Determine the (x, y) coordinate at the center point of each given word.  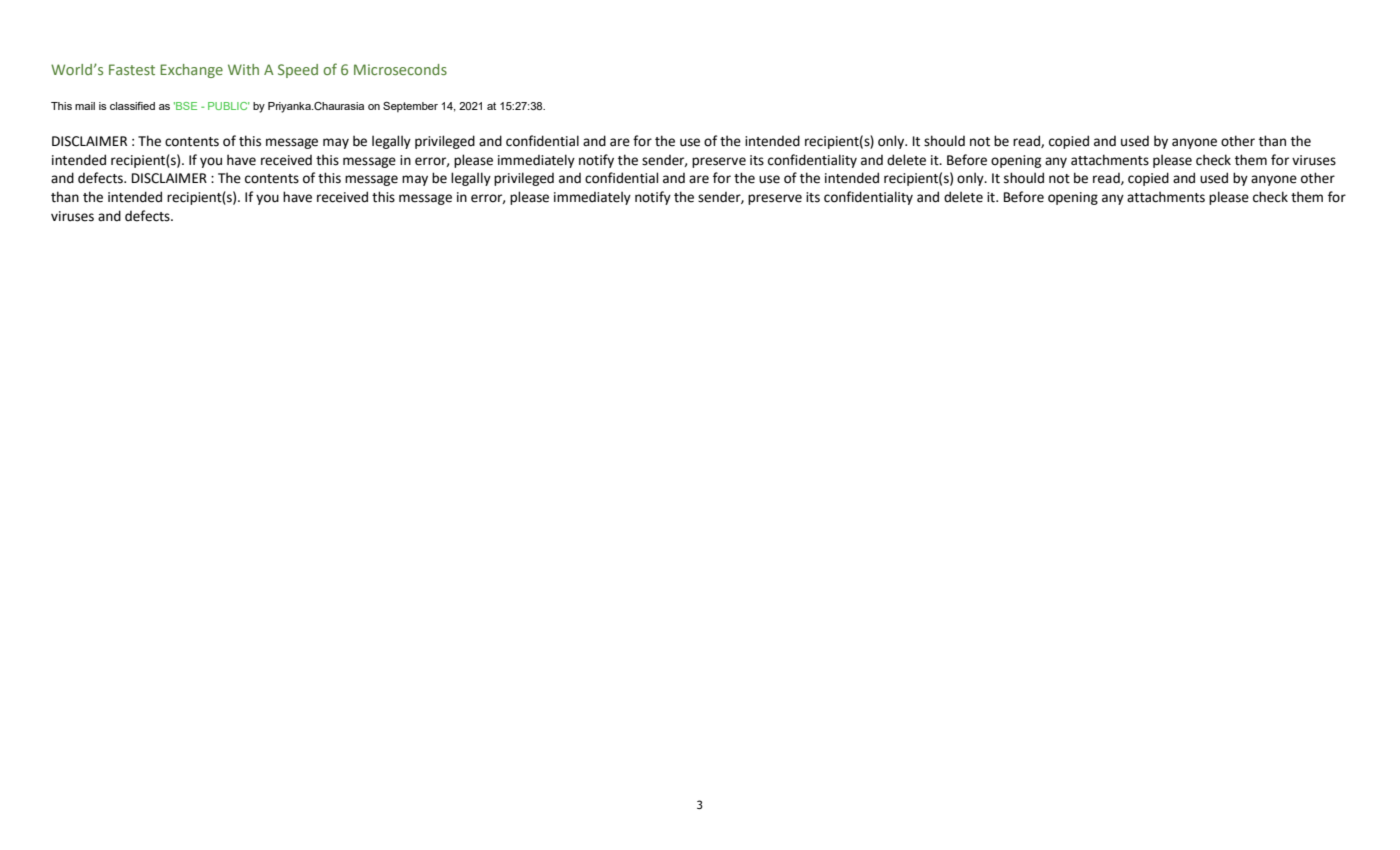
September (410, 107)
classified (132, 106)
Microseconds (400, 69)
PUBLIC (229, 106)
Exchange (191, 71)
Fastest (132, 69)
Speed (298, 71)
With (243, 69)
